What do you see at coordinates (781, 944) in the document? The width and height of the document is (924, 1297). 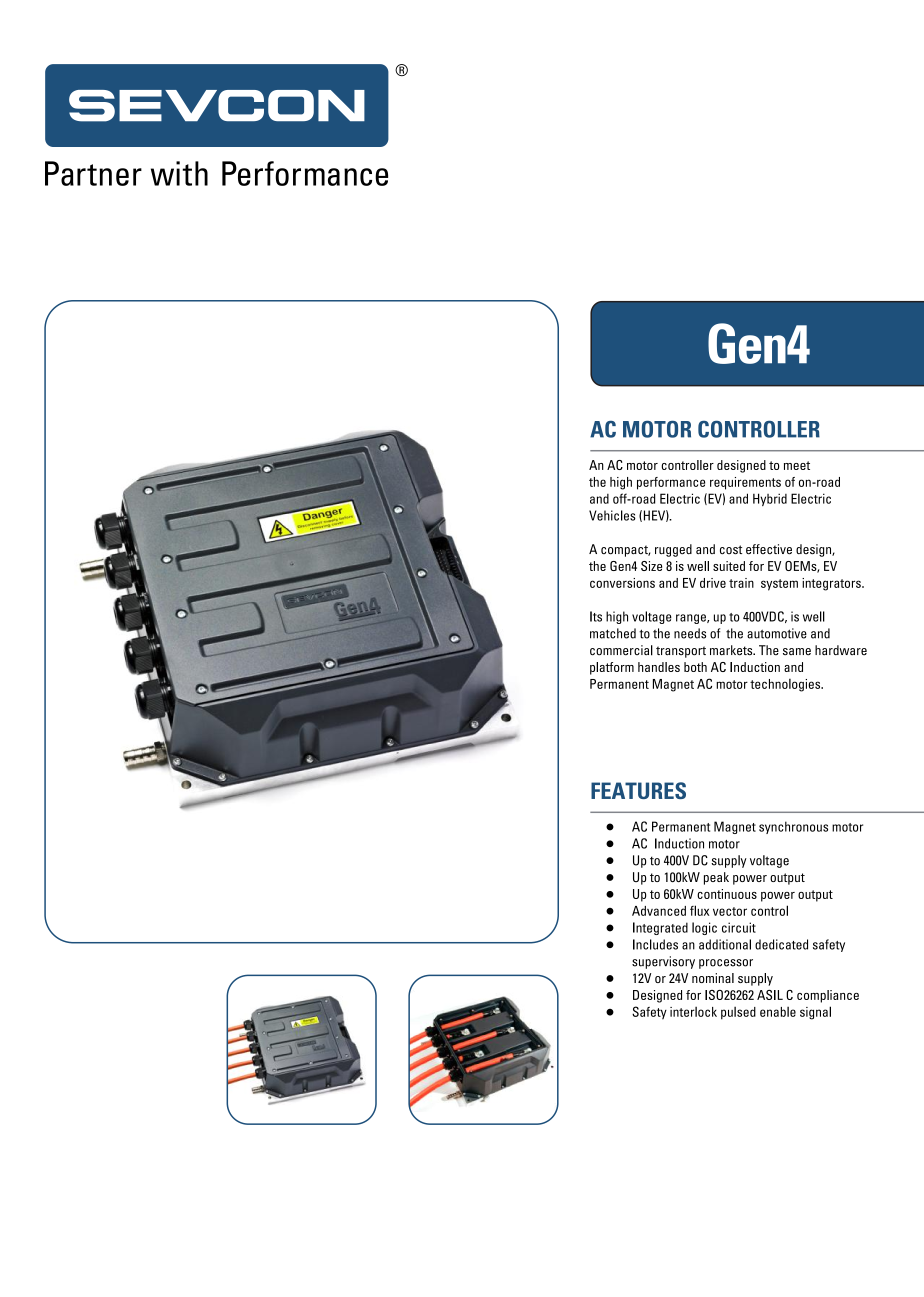 I see `dedicated` at bounding box center [781, 944].
